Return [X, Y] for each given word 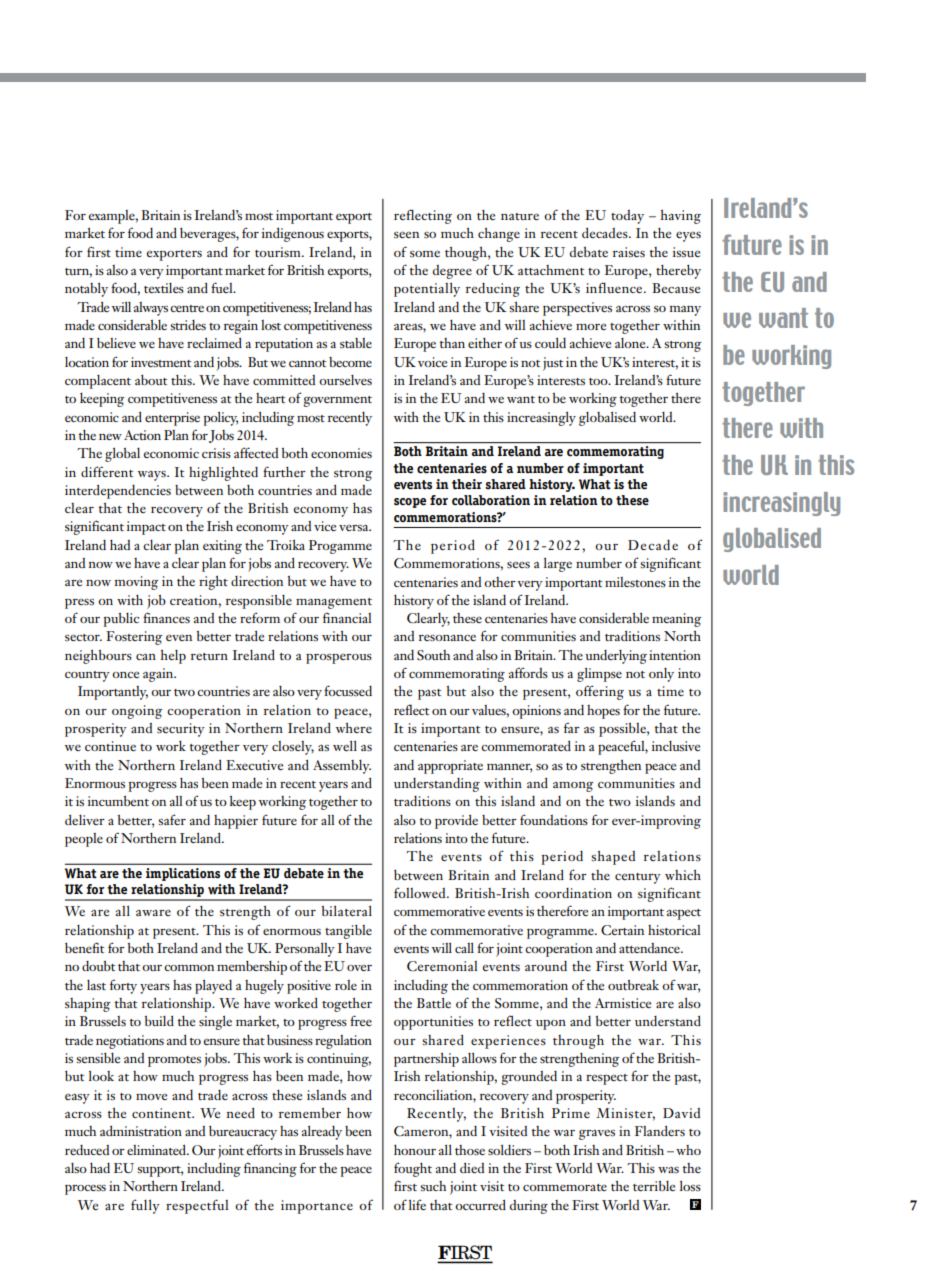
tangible [348, 932]
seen [406, 234]
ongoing [137, 712]
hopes [603, 712]
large [558, 564]
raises [629, 252]
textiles [164, 288]
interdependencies [118, 491]
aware [153, 912]
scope [410, 503]
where [353, 728]
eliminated [157, 1149]
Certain [622, 930]
